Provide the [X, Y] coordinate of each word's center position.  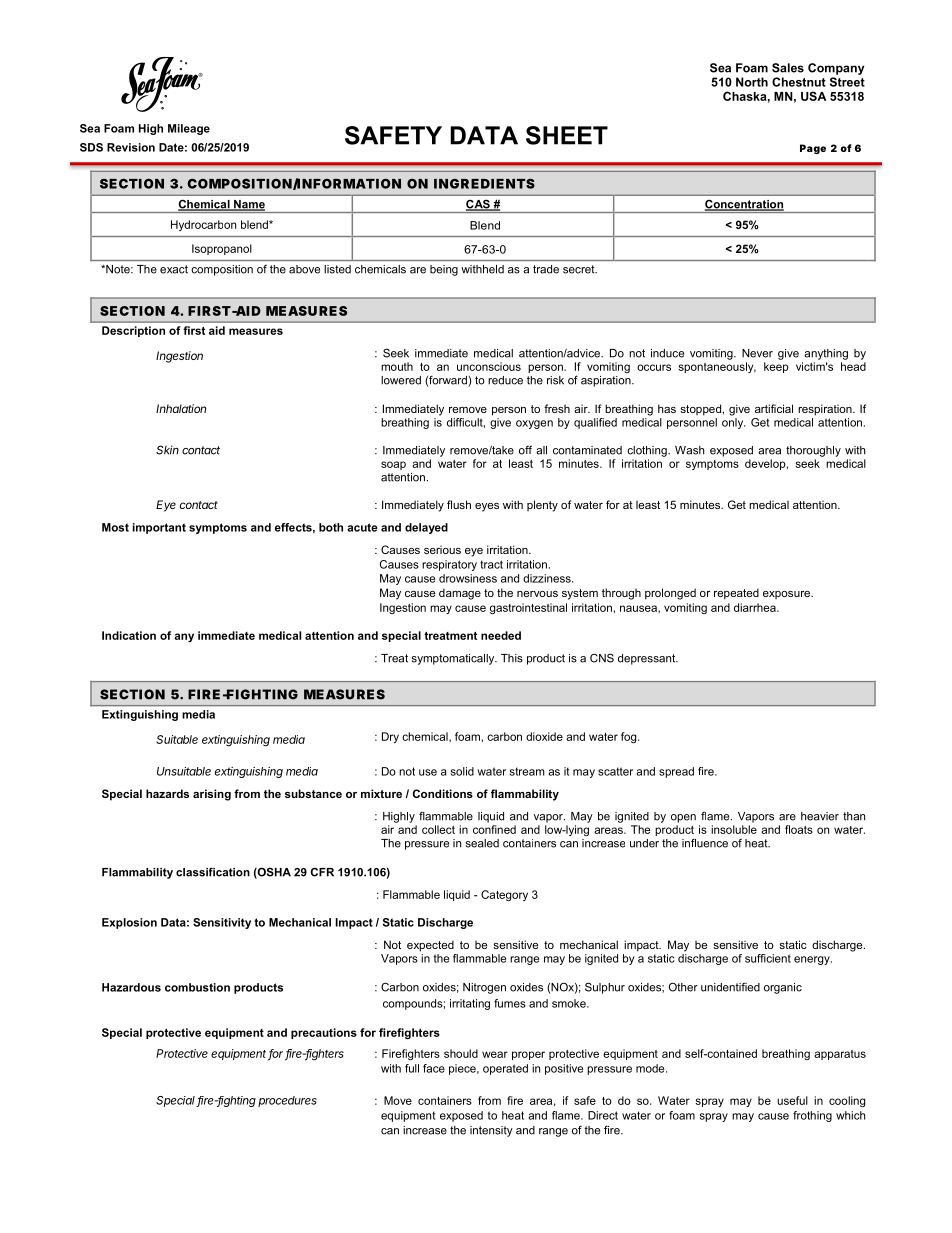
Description [133, 331]
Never [757, 353]
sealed [482, 843]
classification [213, 872]
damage [460, 594]
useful [792, 1100]
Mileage [189, 129]
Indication [129, 635]
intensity [491, 1131]
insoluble [734, 829]
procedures [287, 1101]
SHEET [567, 135]
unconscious [489, 366]
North [752, 82]
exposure [788, 595]
